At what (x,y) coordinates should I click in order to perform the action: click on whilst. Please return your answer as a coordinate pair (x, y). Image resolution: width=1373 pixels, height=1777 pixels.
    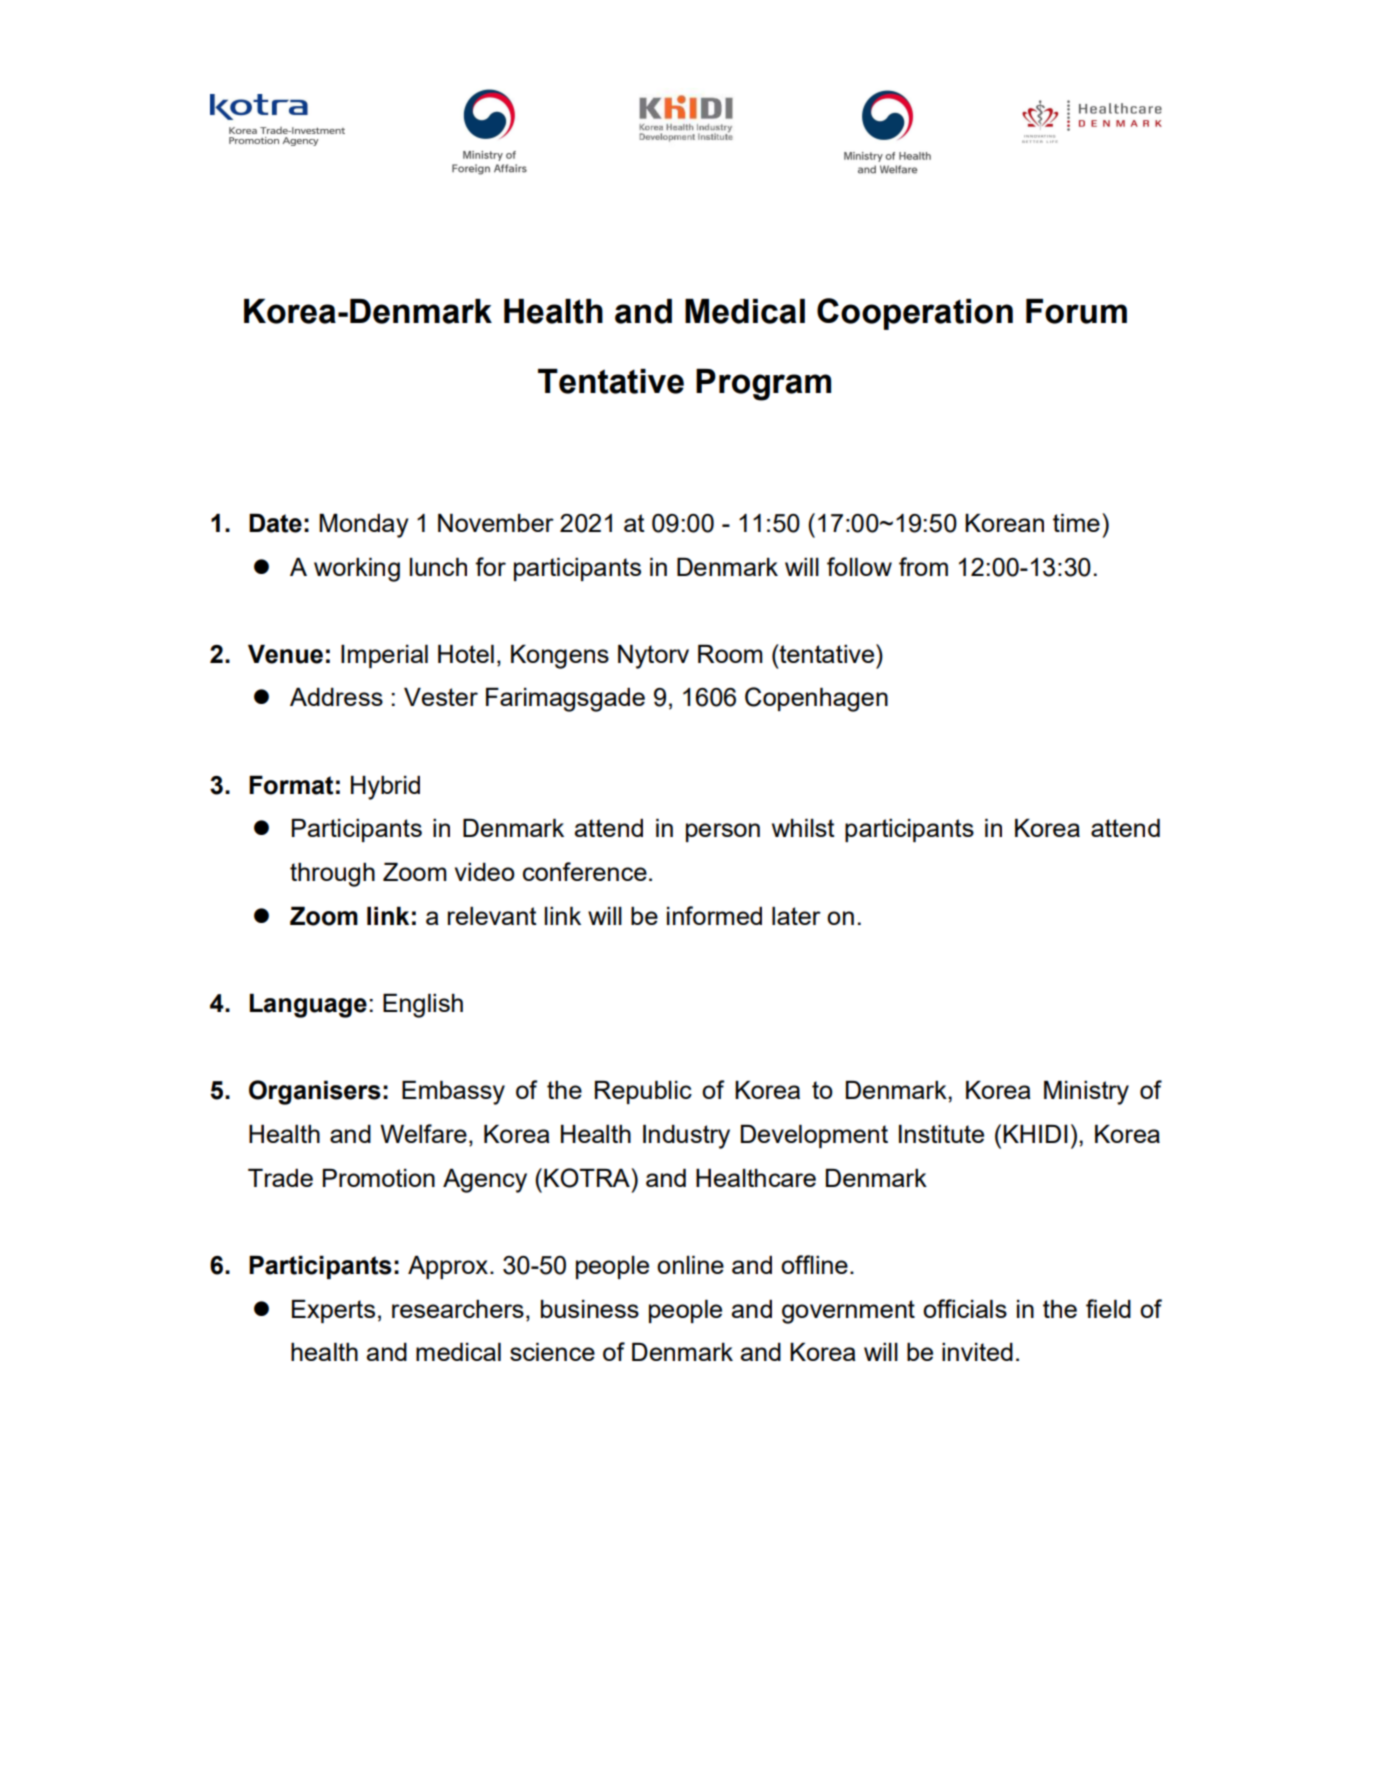
    Looking at the image, I should click on (803, 828).
